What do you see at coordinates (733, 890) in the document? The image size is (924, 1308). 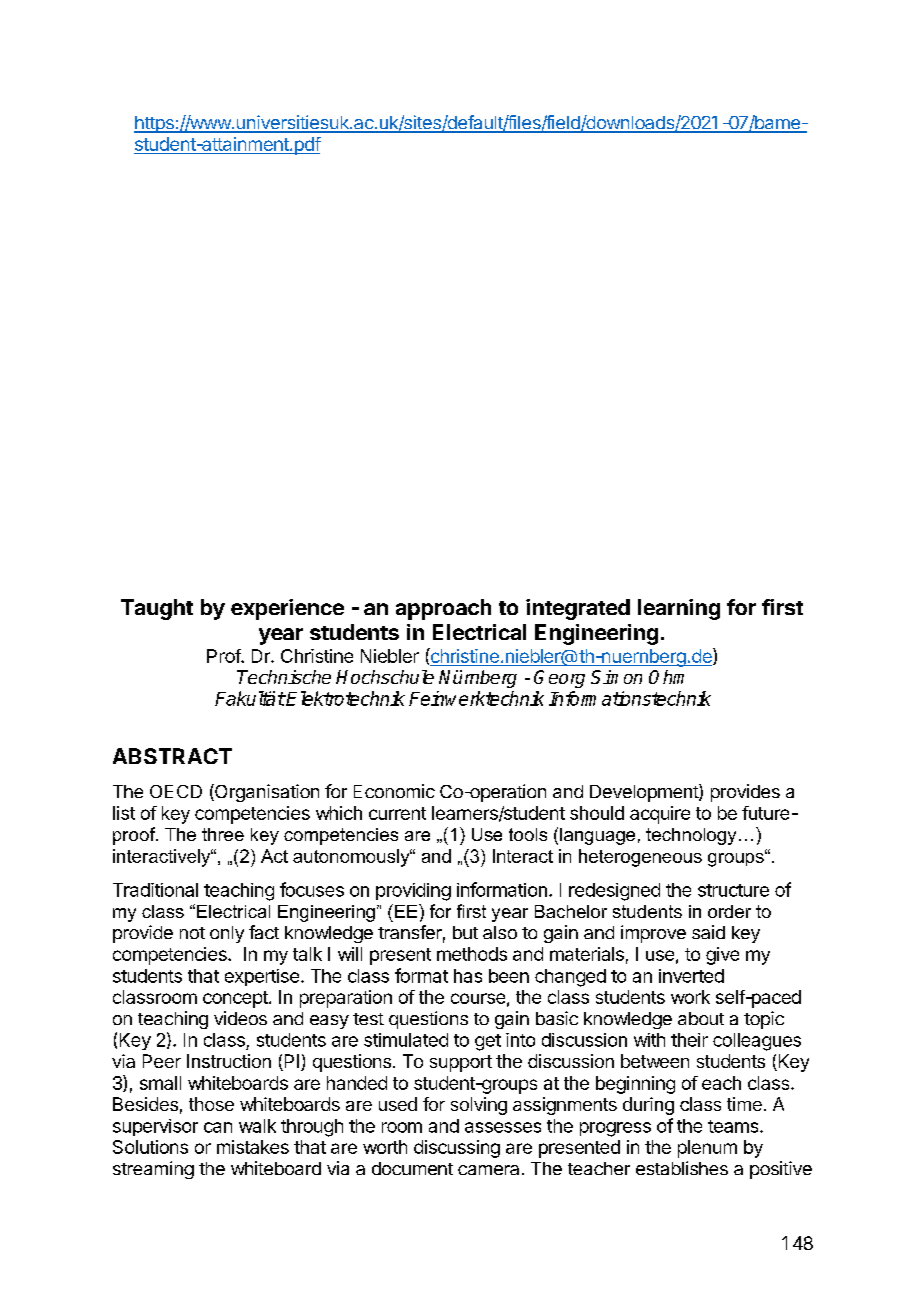 I see `structure` at bounding box center [733, 890].
